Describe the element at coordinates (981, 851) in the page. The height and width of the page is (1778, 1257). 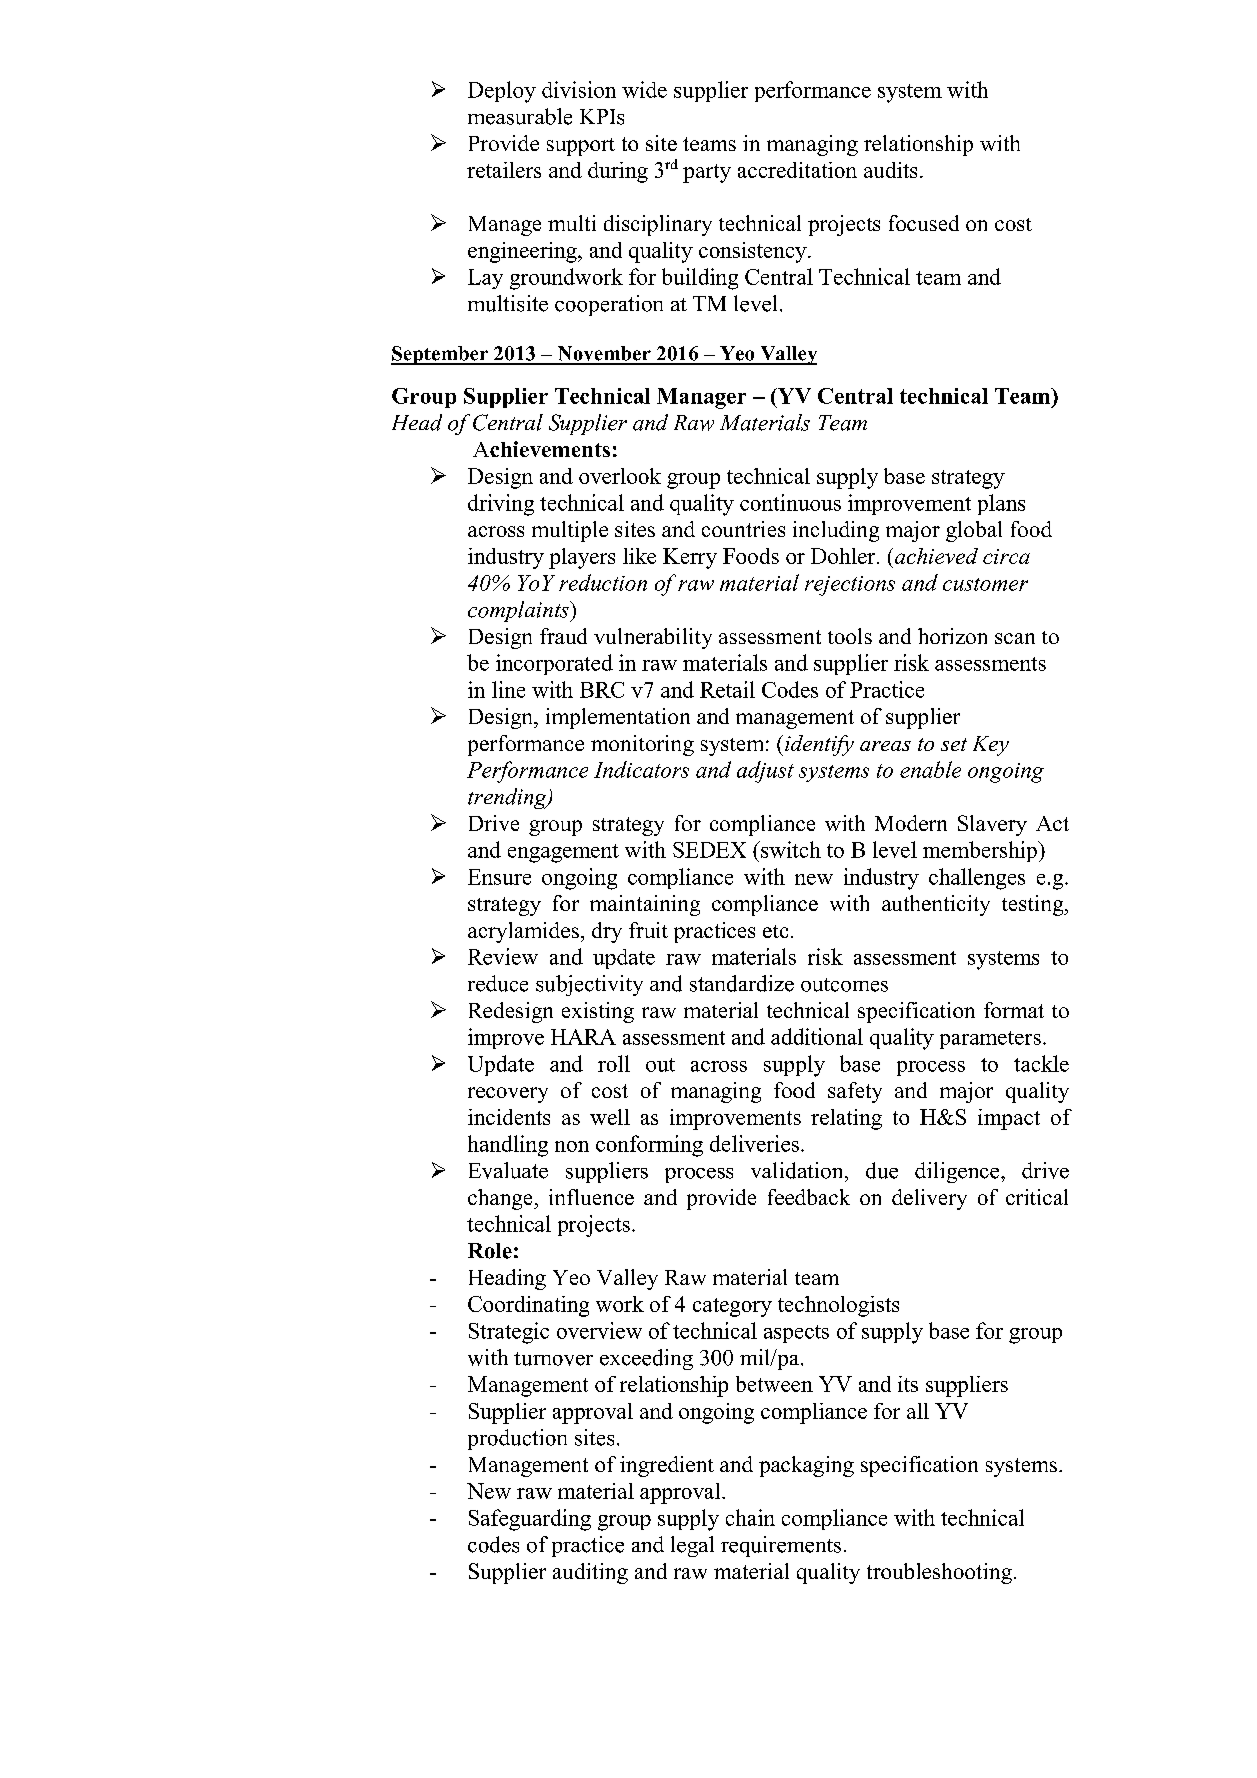
I see `membership` at that location.
